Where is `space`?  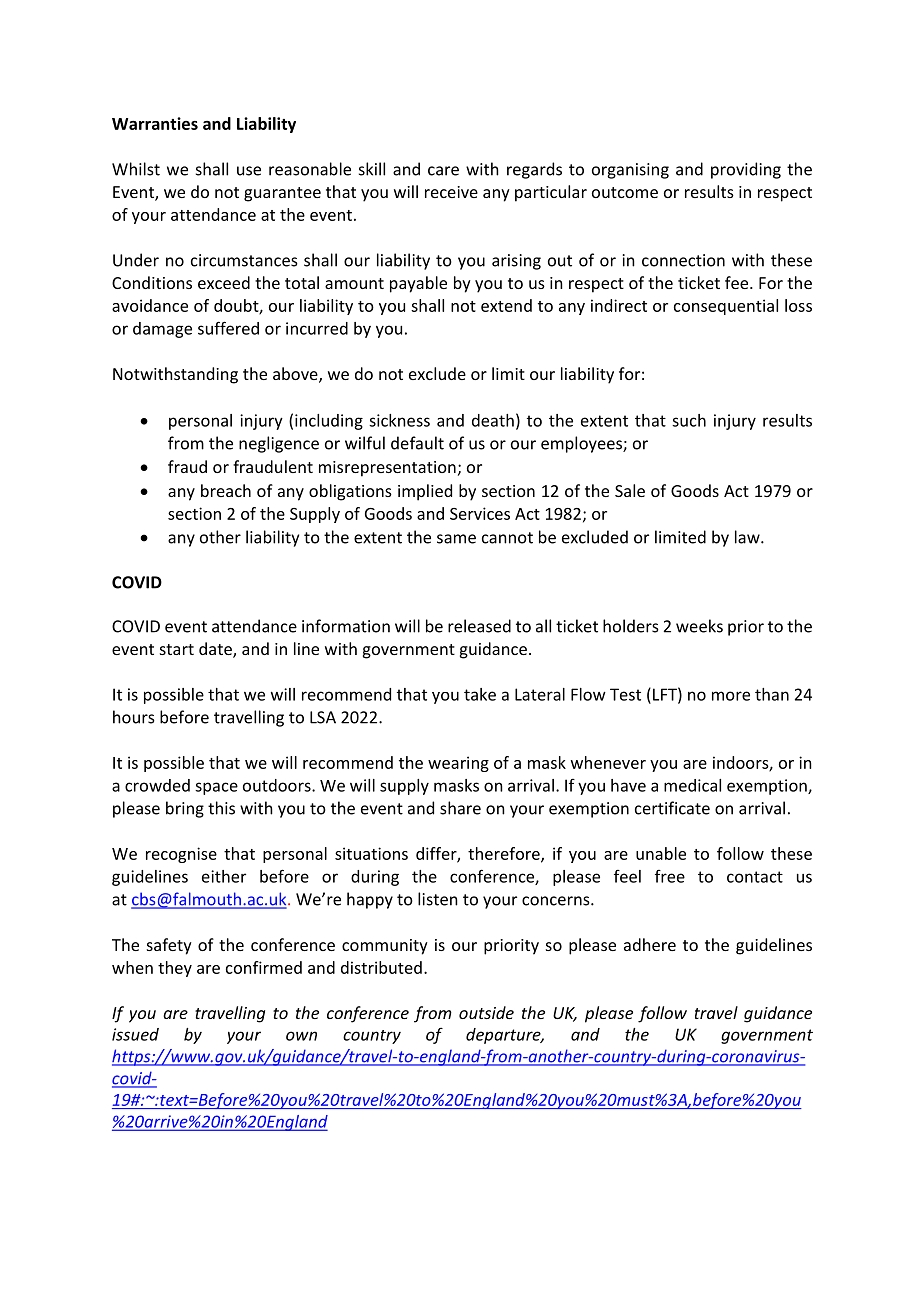 space is located at coordinates (216, 788).
